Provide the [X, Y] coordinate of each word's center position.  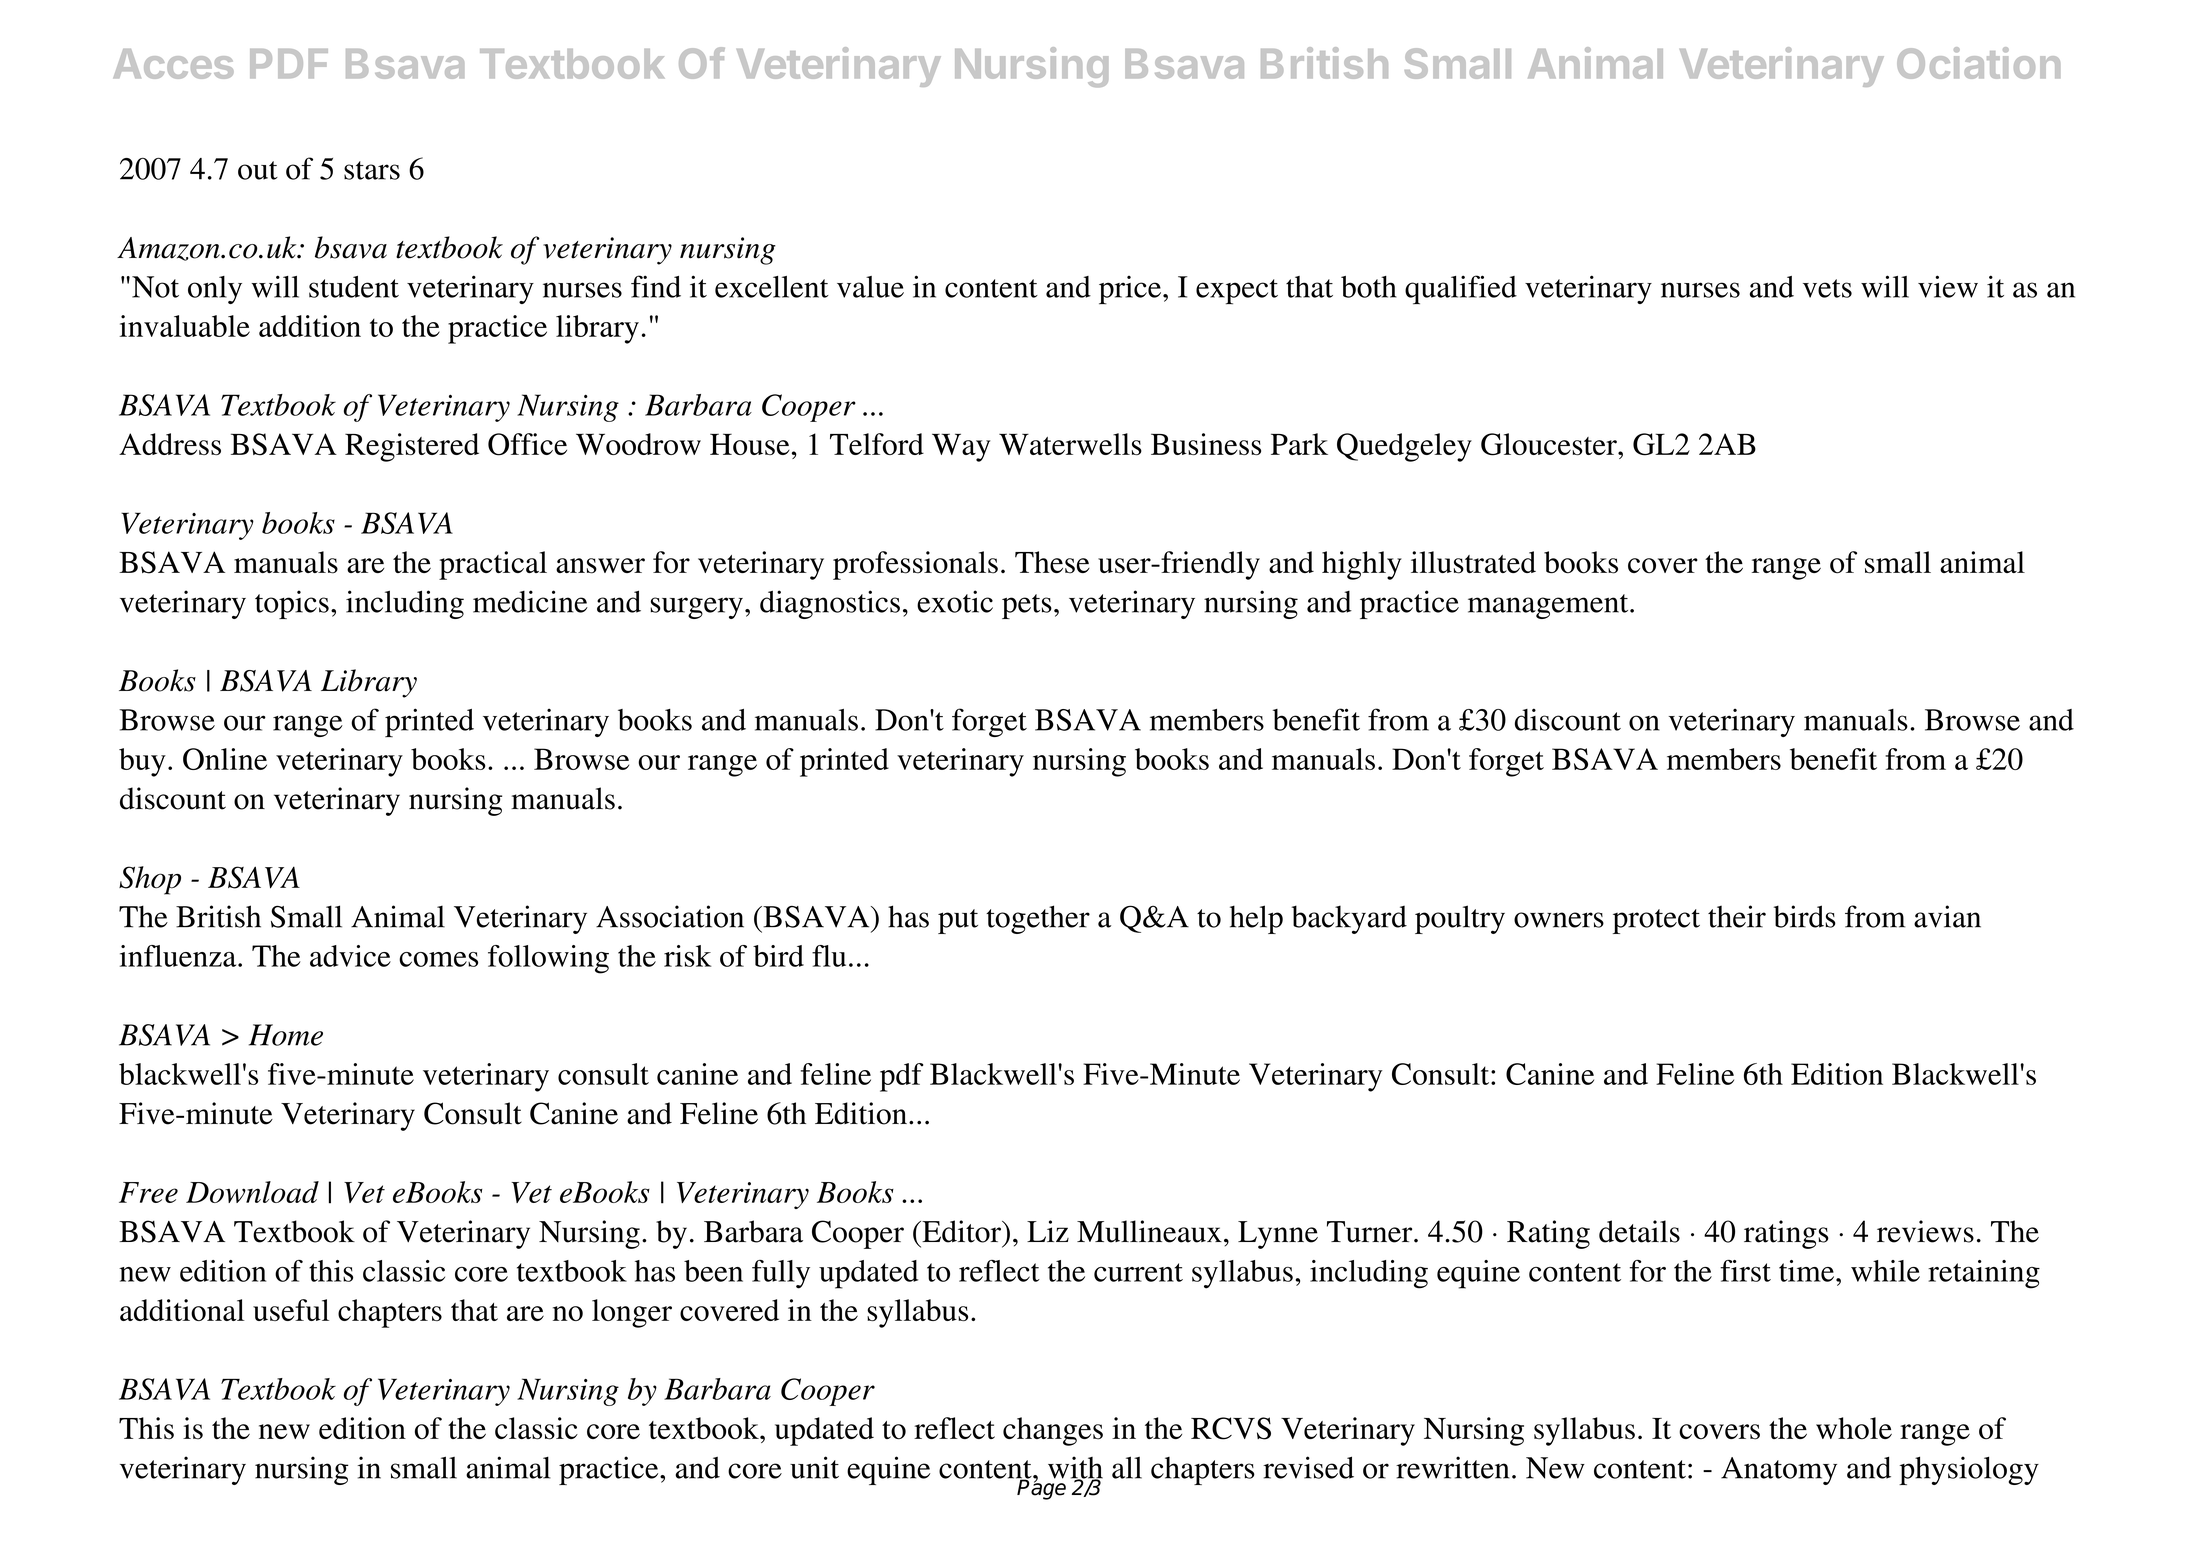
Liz [1048, 1231]
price [1131, 290]
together [1038, 919]
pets [1027, 606]
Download [252, 1192]
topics [292, 604]
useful [291, 1310]
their [1737, 916]
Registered [412, 447]
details [1639, 1231]
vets [1827, 288]
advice [350, 956]
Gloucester [1550, 444]
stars [372, 170]
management [1549, 606]
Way [961, 447]
